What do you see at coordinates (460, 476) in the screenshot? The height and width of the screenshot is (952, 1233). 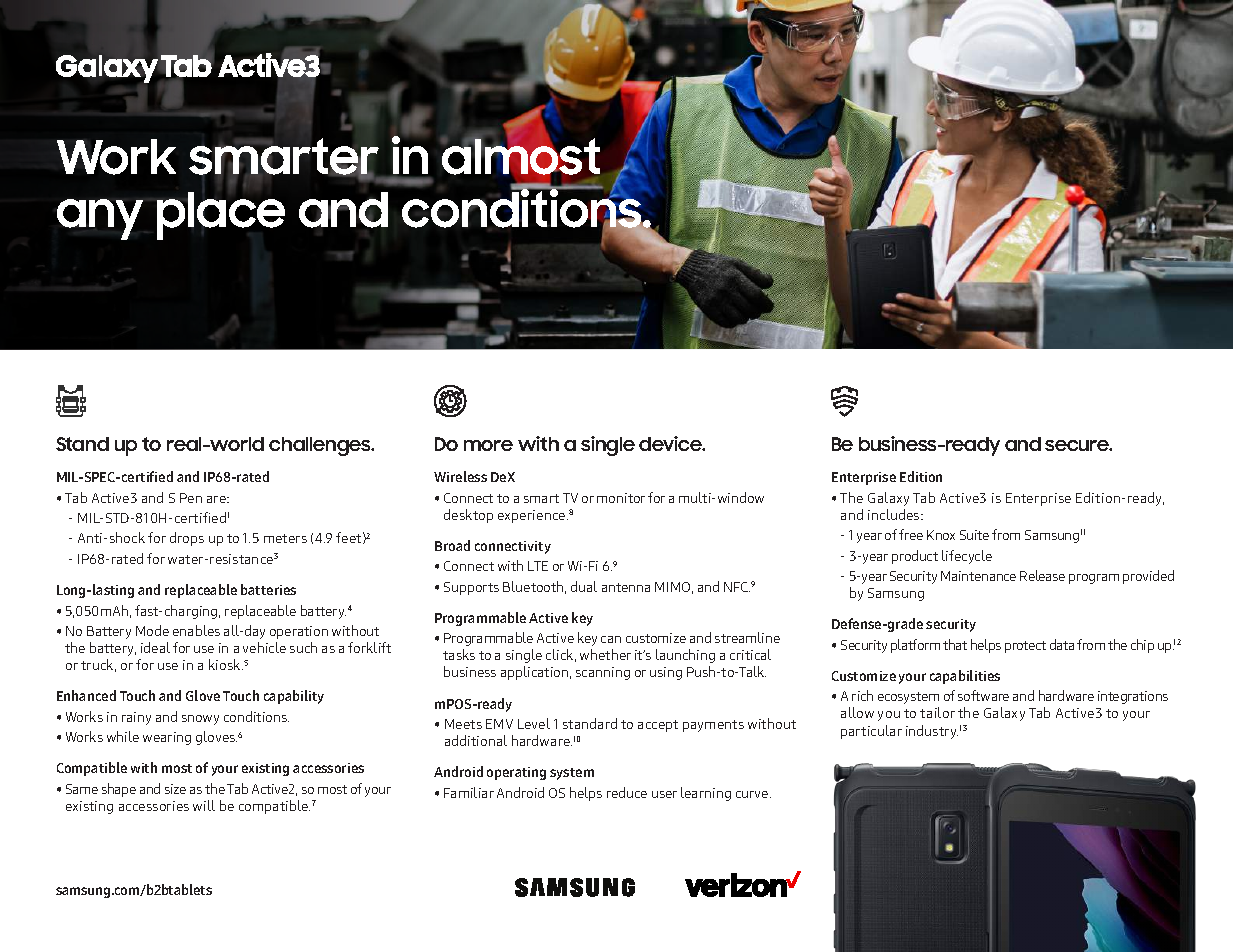 I see `Wireless` at bounding box center [460, 476].
